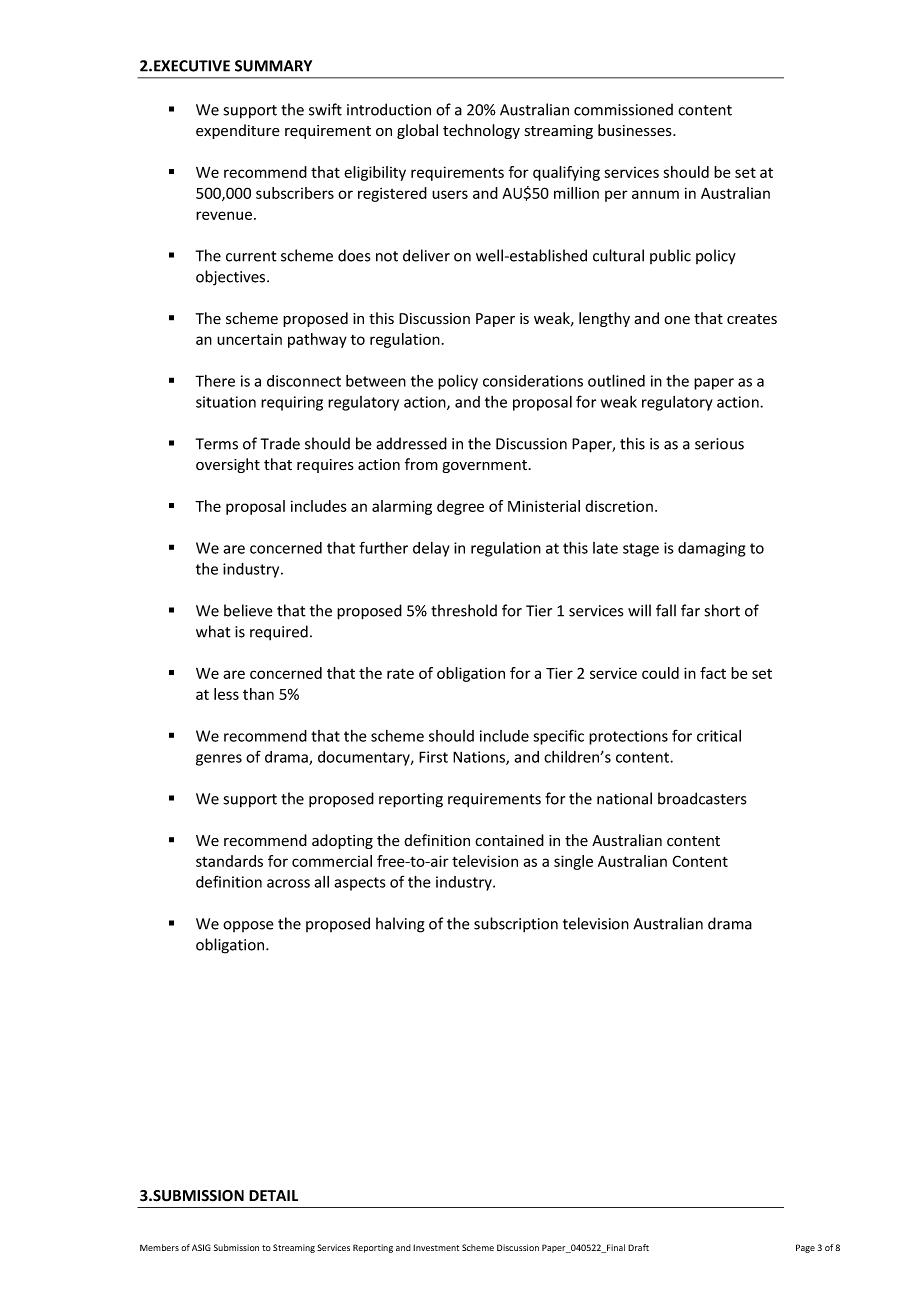 The width and height of the page is (924, 1309). Describe the element at coordinates (636, 130) in the page. I see `businesses` at that location.
